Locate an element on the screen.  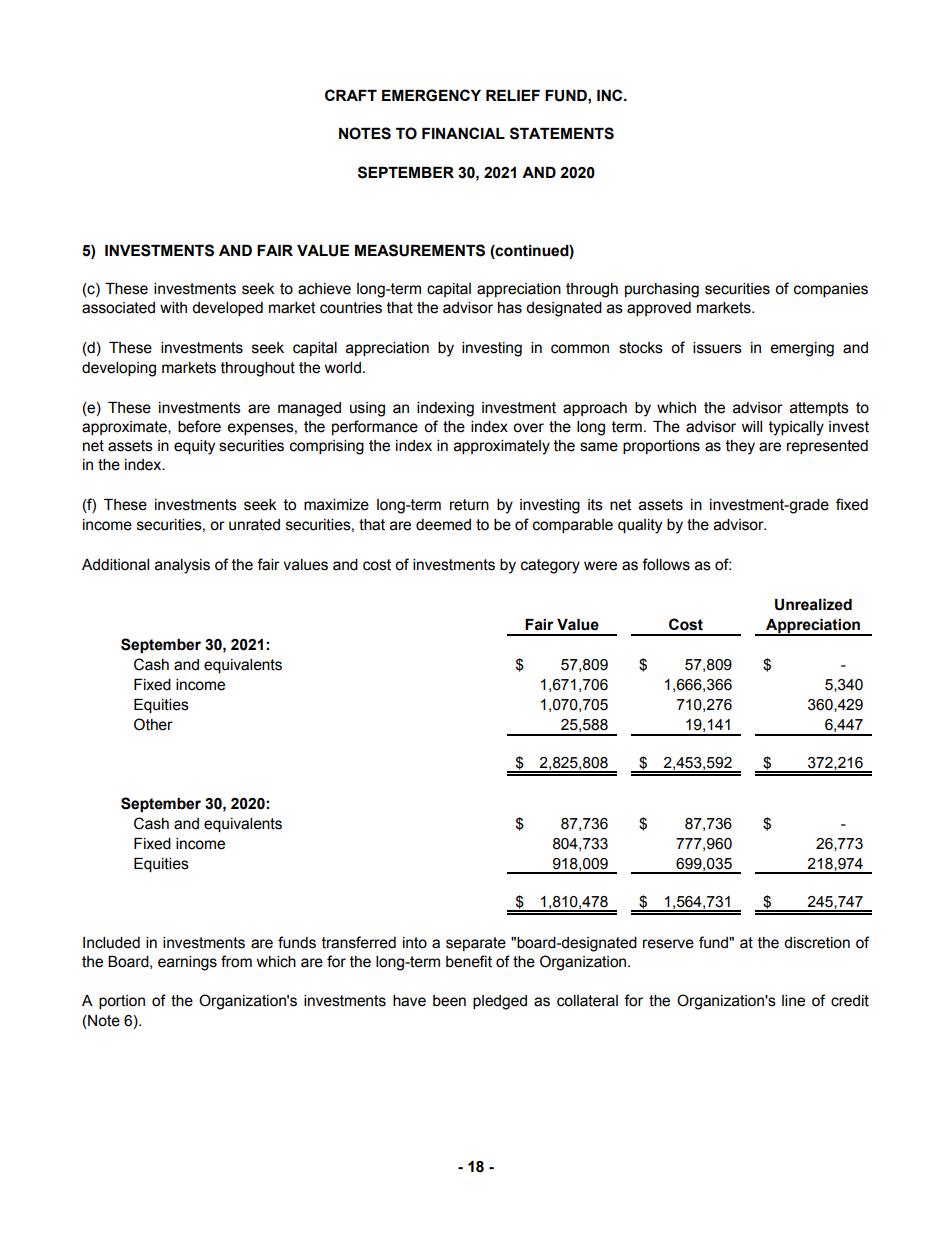
developed is located at coordinates (227, 309).
